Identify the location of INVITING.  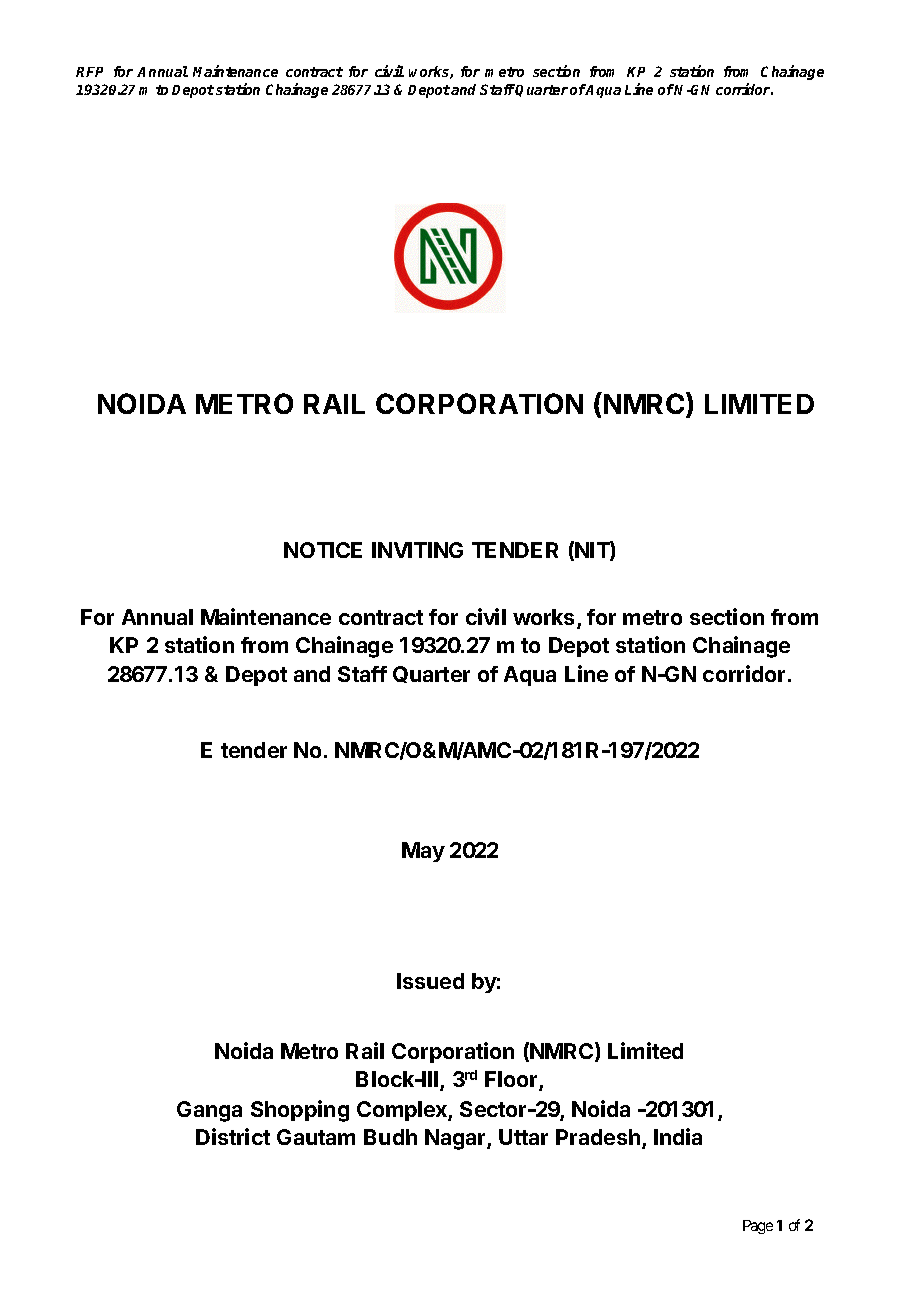
(417, 550).
